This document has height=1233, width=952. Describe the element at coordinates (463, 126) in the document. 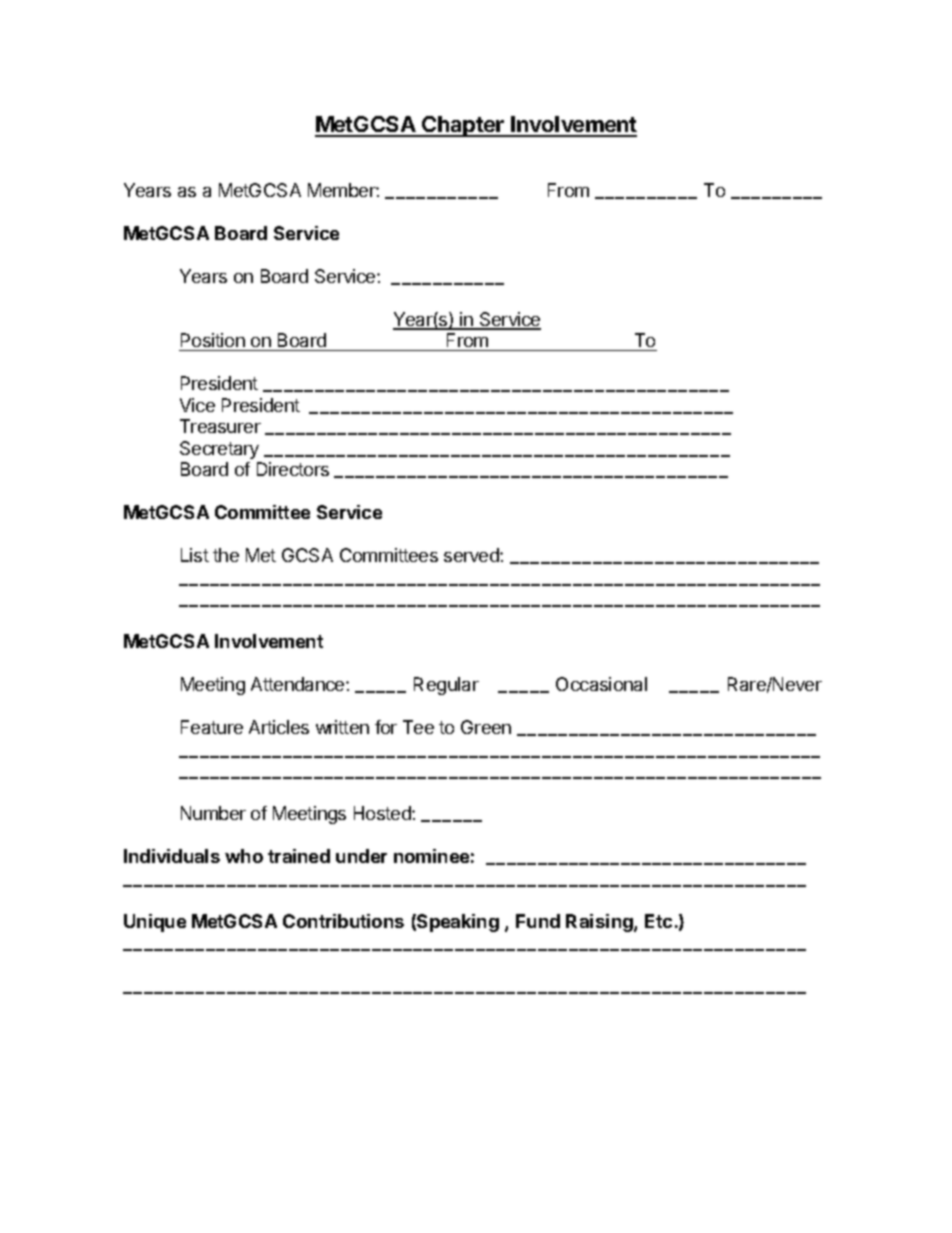

I see `Chapter` at that location.
